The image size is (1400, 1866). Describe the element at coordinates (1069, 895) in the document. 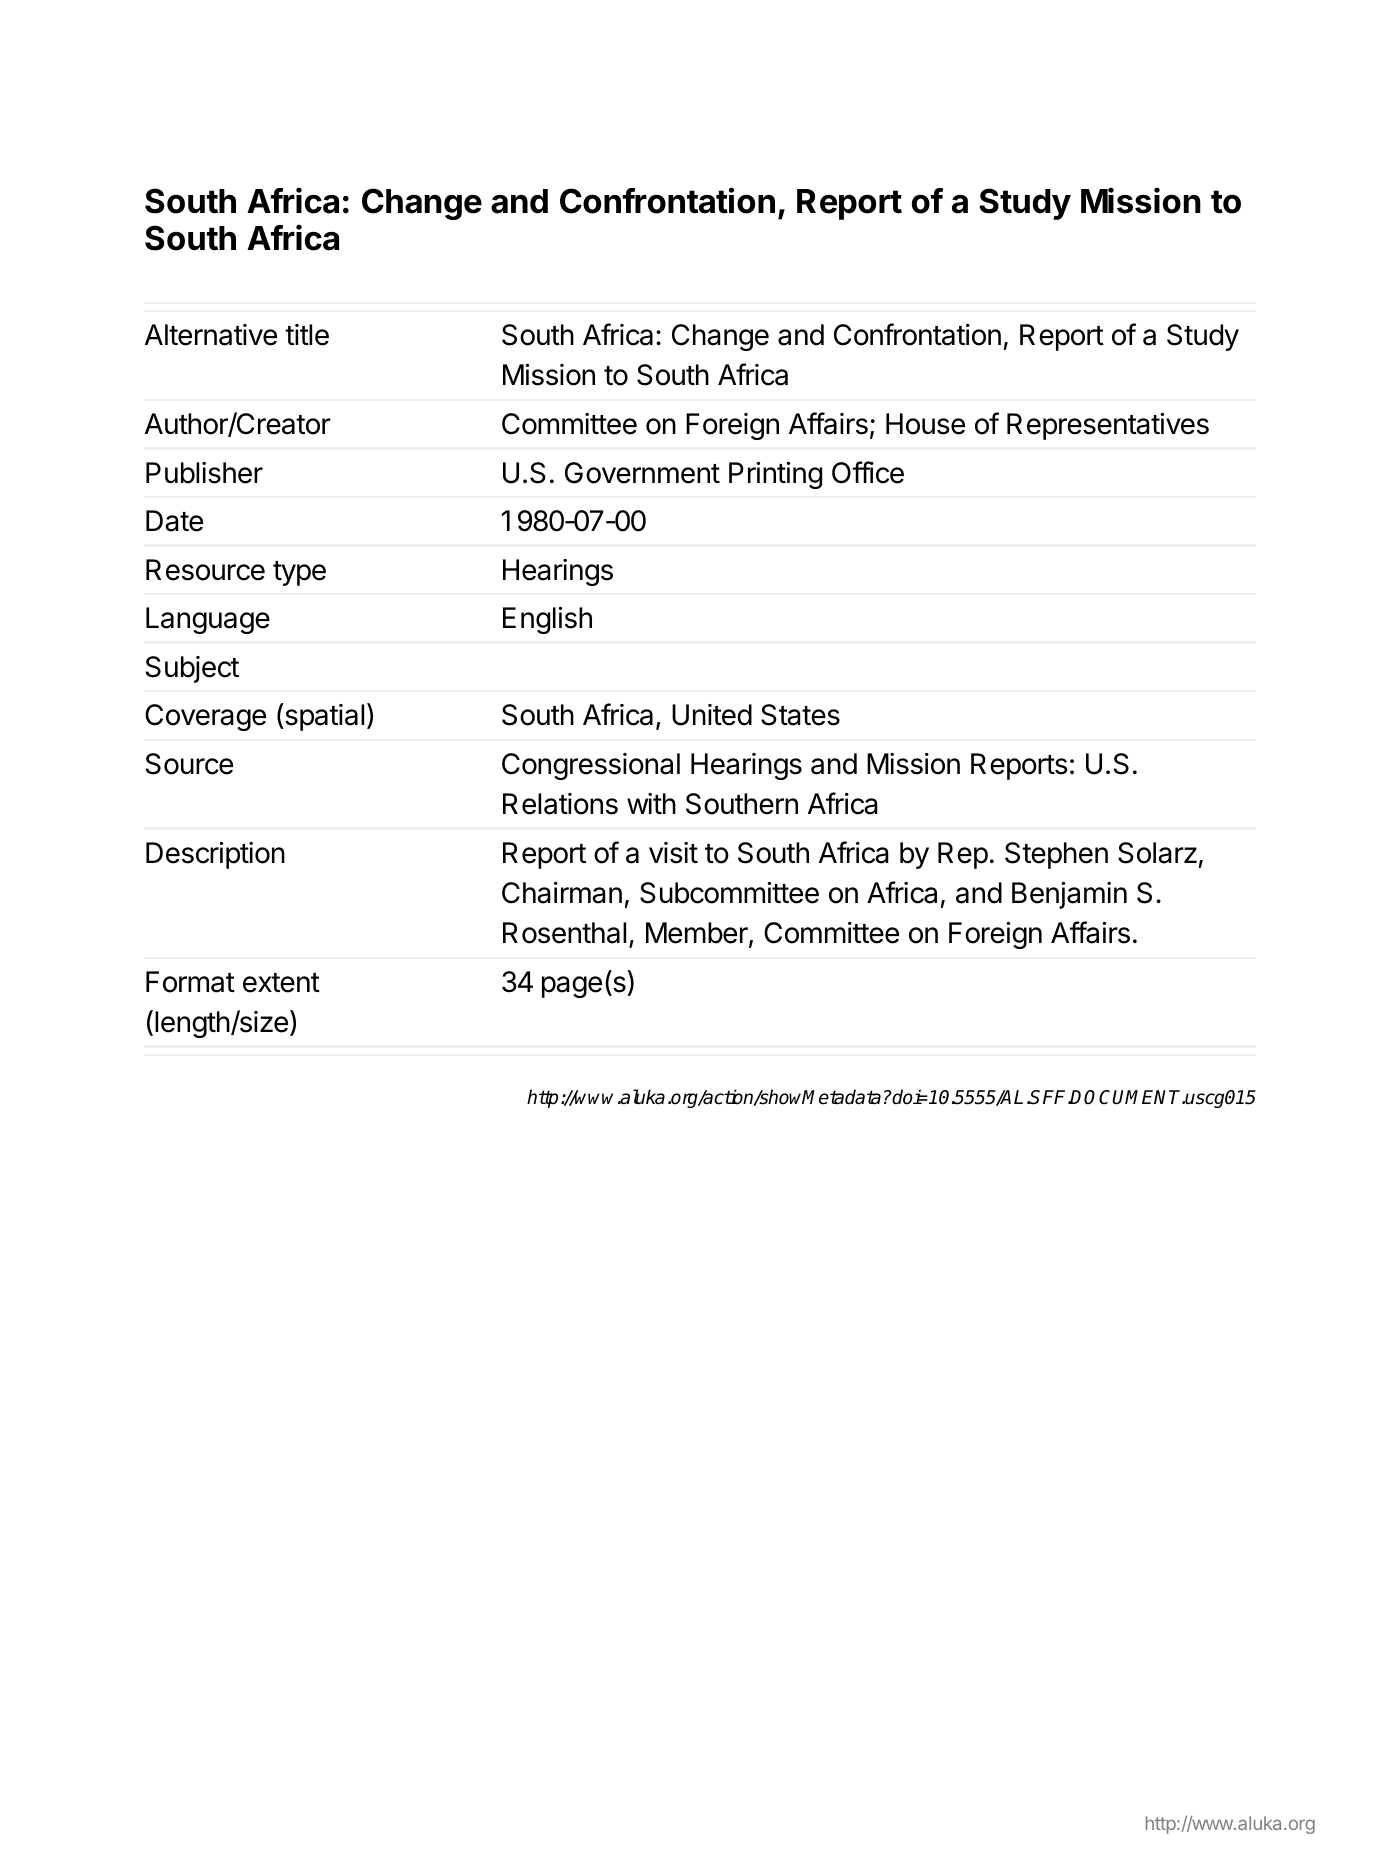

I see `Benjamin` at that location.
